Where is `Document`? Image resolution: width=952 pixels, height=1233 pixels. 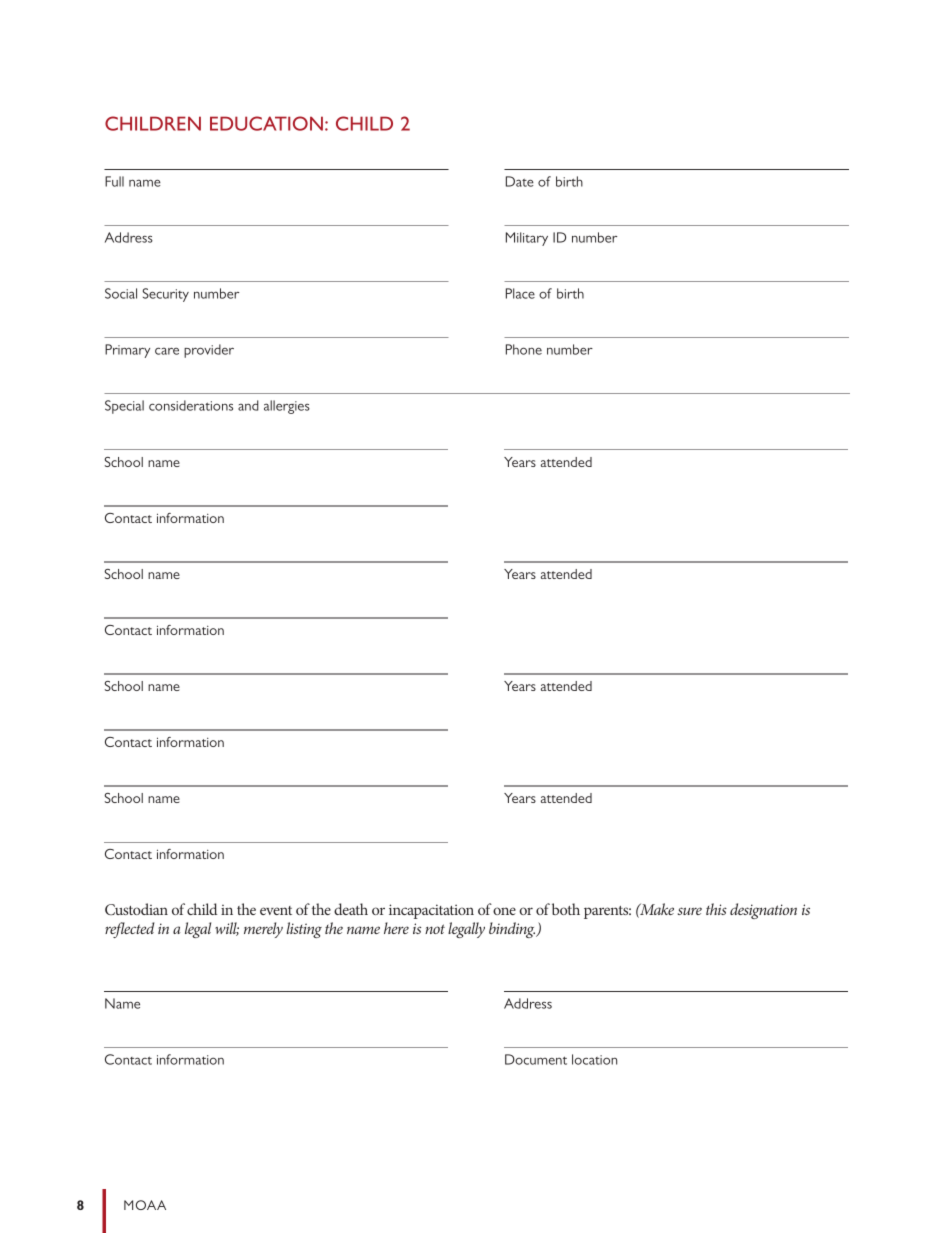
Document is located at coordinates (536, 1059).
